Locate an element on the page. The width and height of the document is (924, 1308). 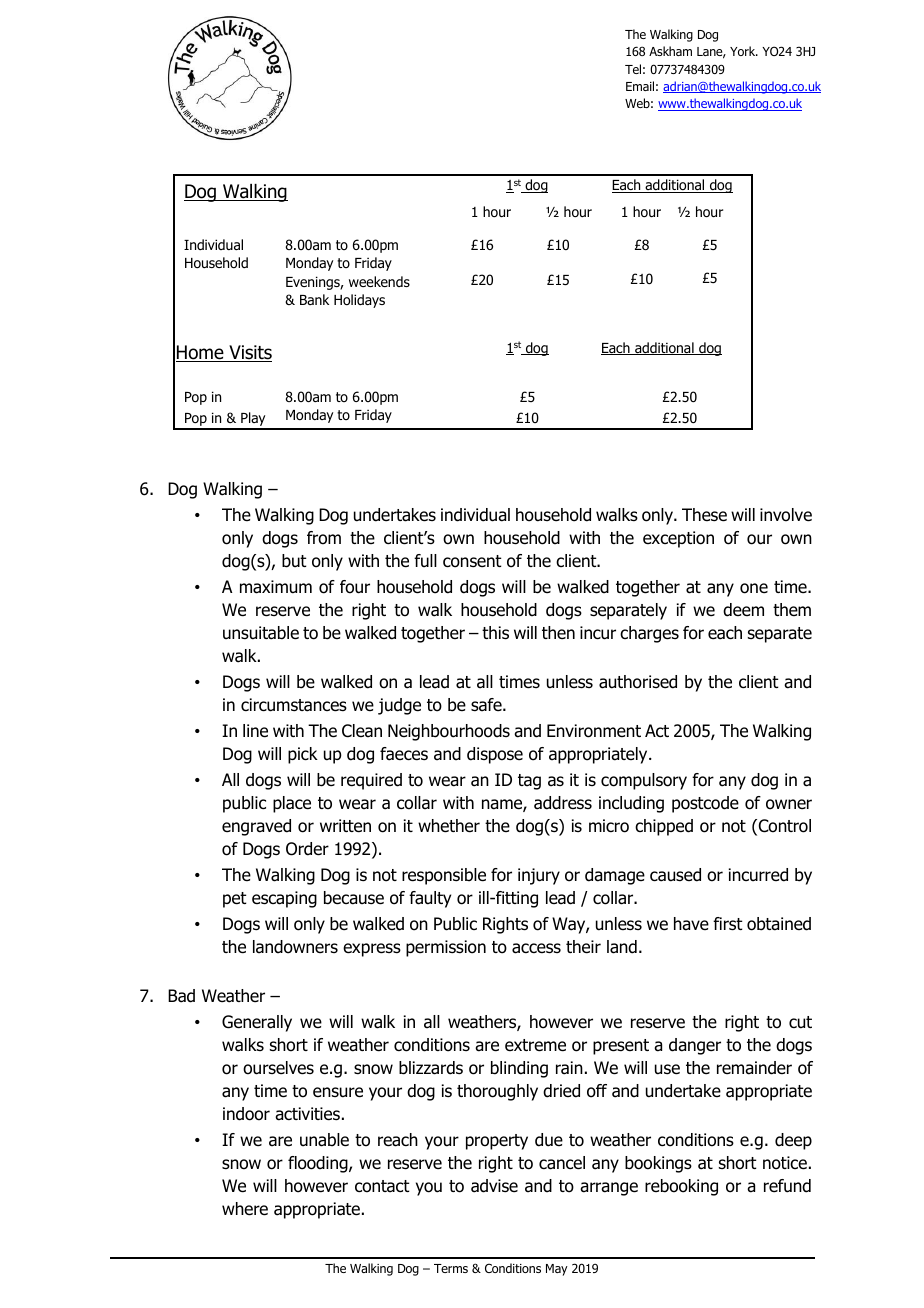
Play is located at coordinates (253, 420).
